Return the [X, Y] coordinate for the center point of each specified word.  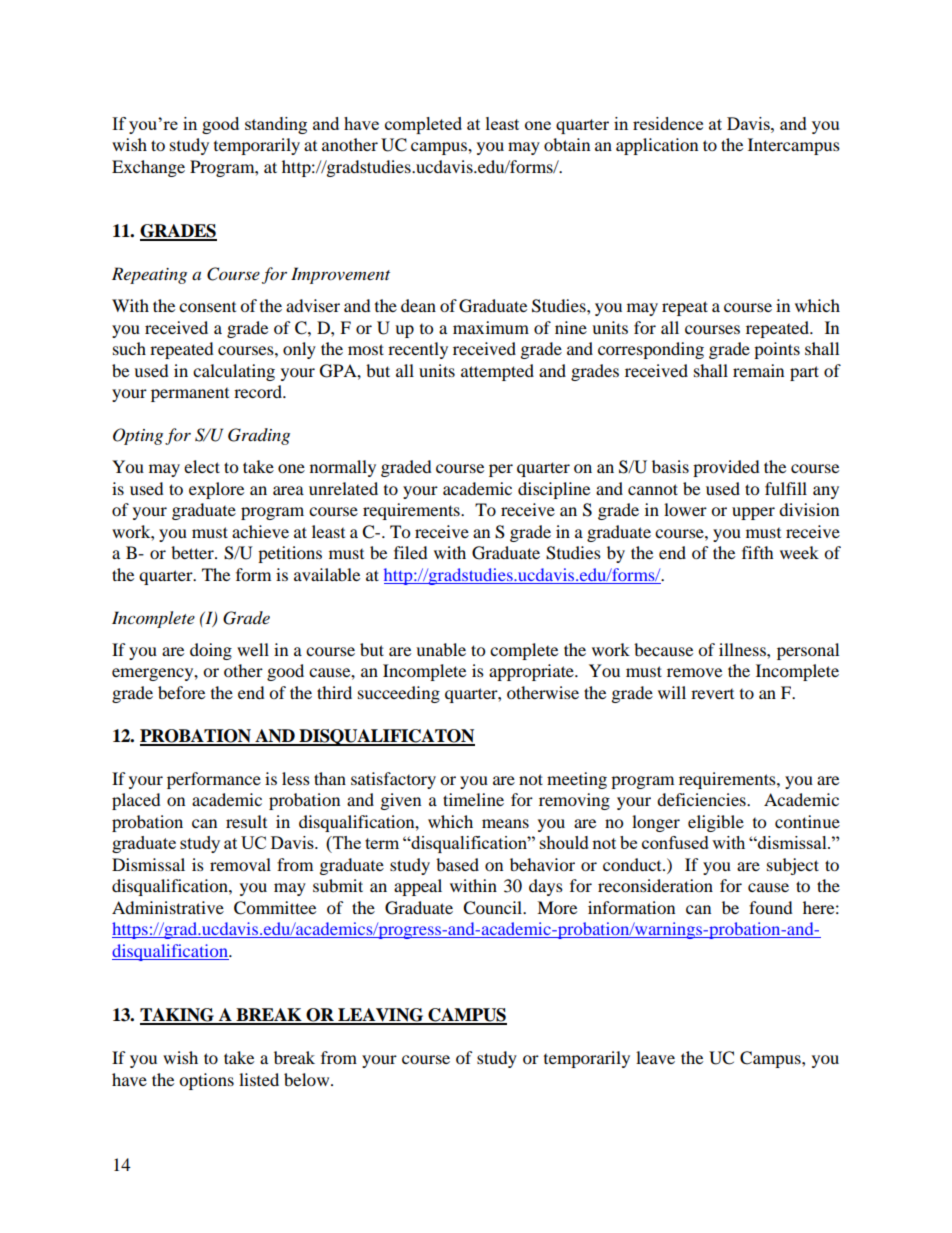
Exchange [148, 168]
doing [211, 651]
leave [655, 1057]
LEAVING [381, 1016]
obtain [567, 144]
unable [441, 649]
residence [668, 123]
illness [743, 649]
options [206, 1081]
